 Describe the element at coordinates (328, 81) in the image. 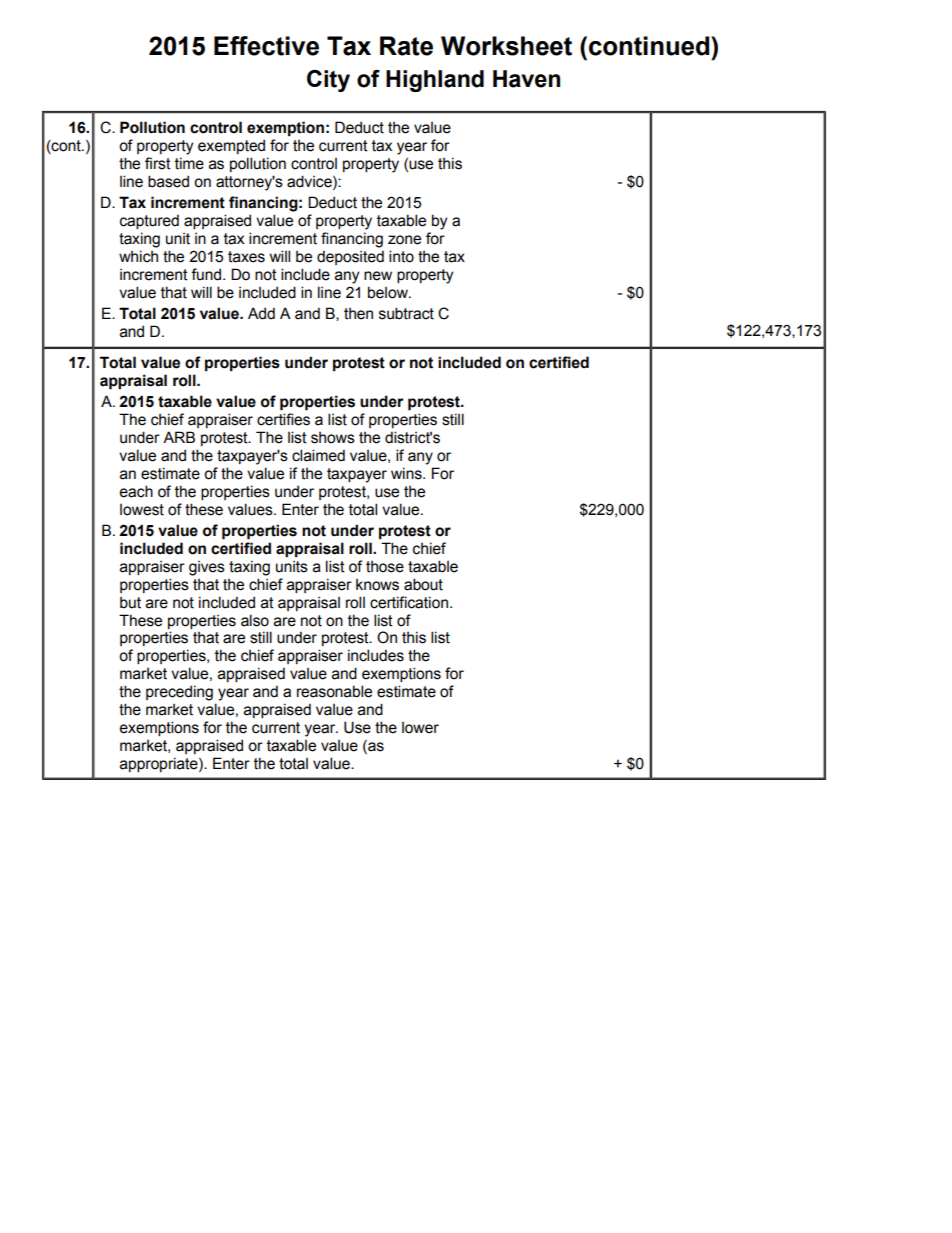

I see `City` at that location.
